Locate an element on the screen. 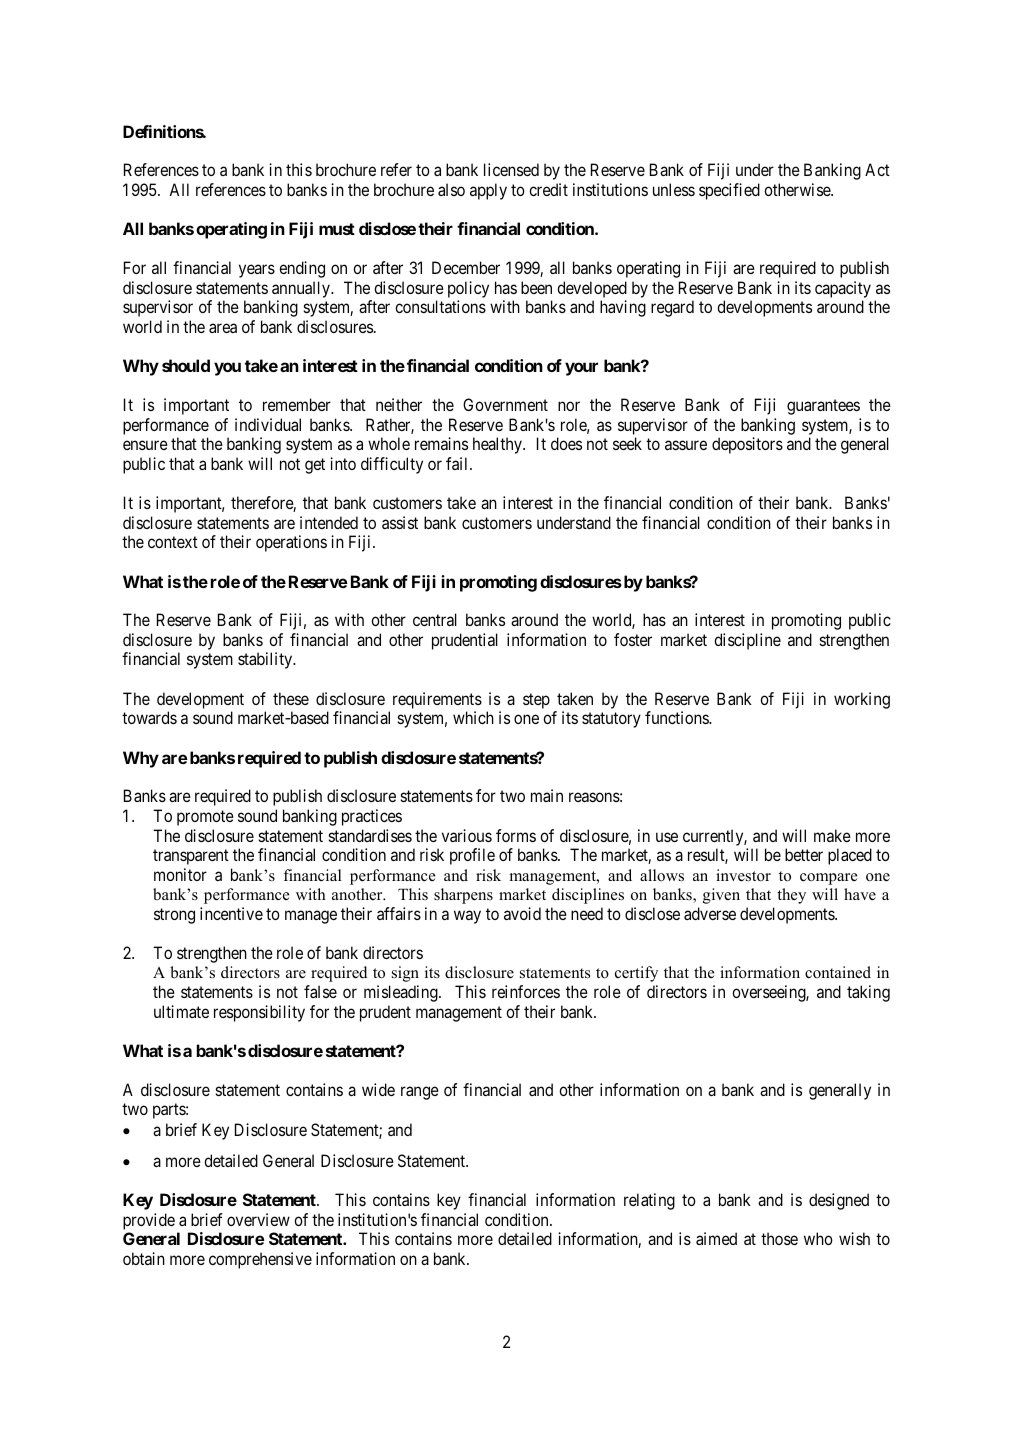  apply is located at coordinates (488, 191).
